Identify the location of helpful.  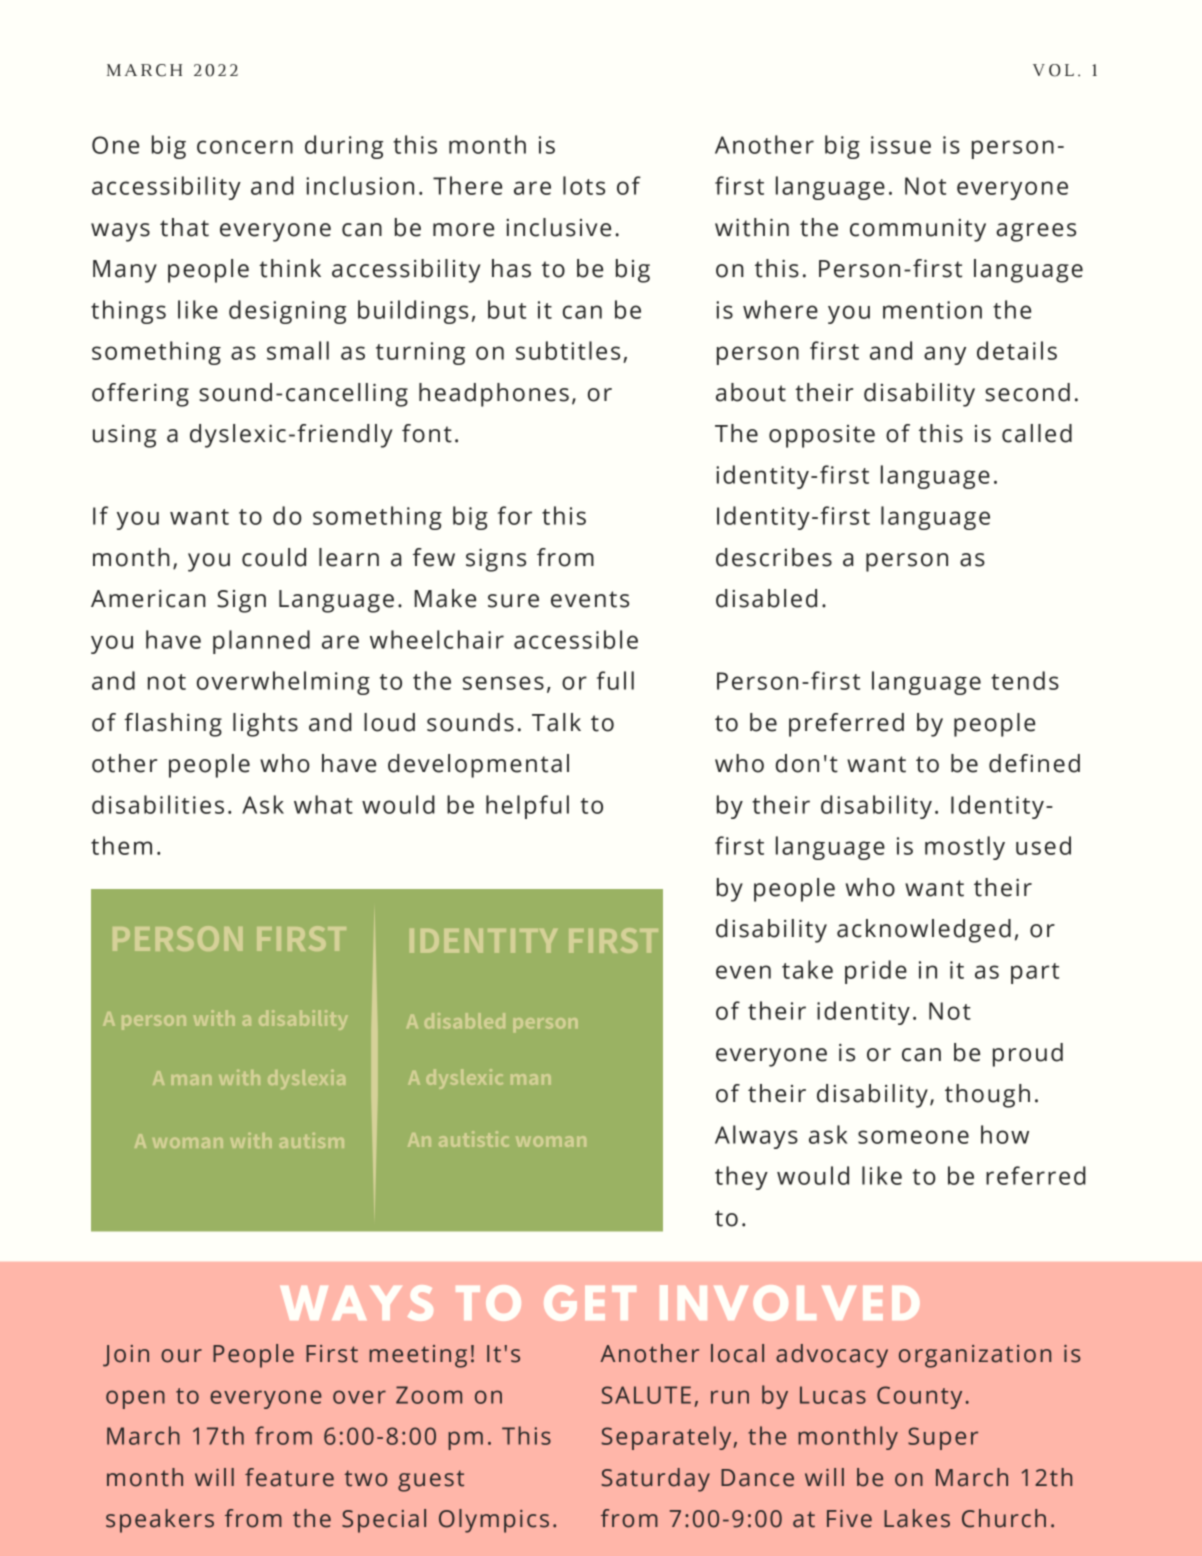
(527, 807).
